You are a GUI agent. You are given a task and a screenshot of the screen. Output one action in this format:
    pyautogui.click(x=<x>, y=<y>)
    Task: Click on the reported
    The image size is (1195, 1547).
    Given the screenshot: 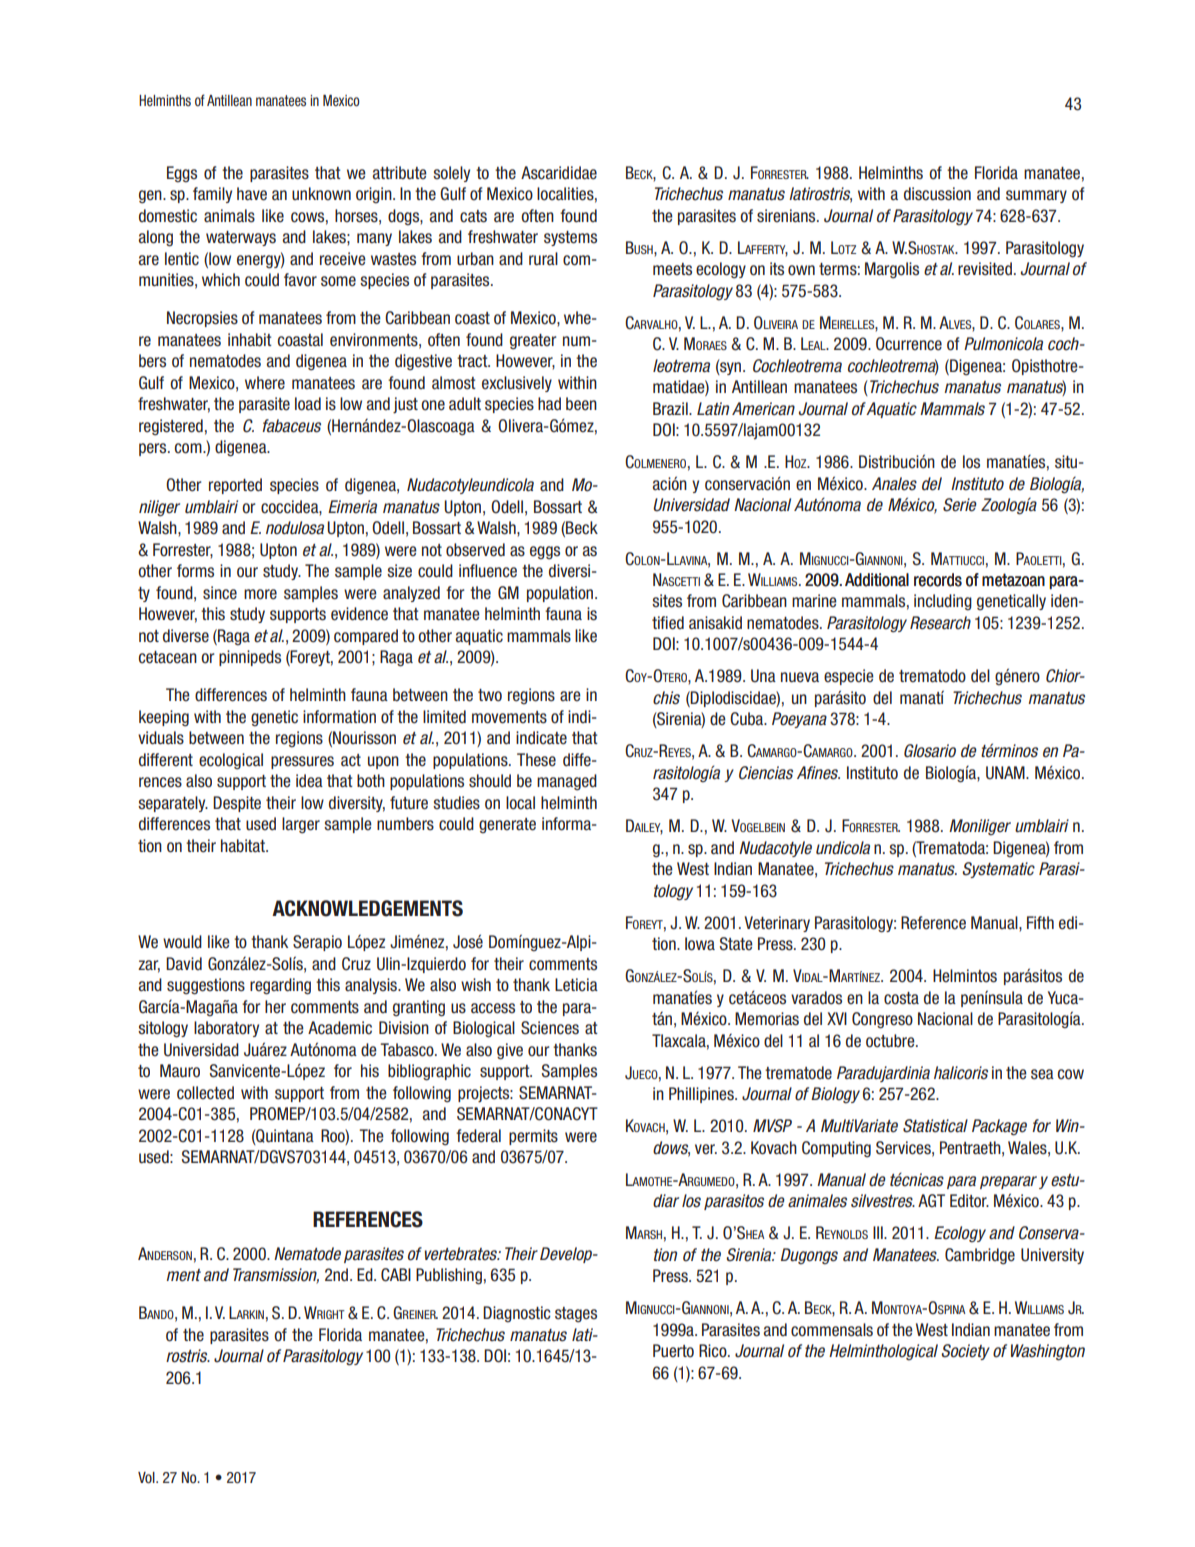 What is the action you would take?
    pyautogui.click(x=235, y=486)
